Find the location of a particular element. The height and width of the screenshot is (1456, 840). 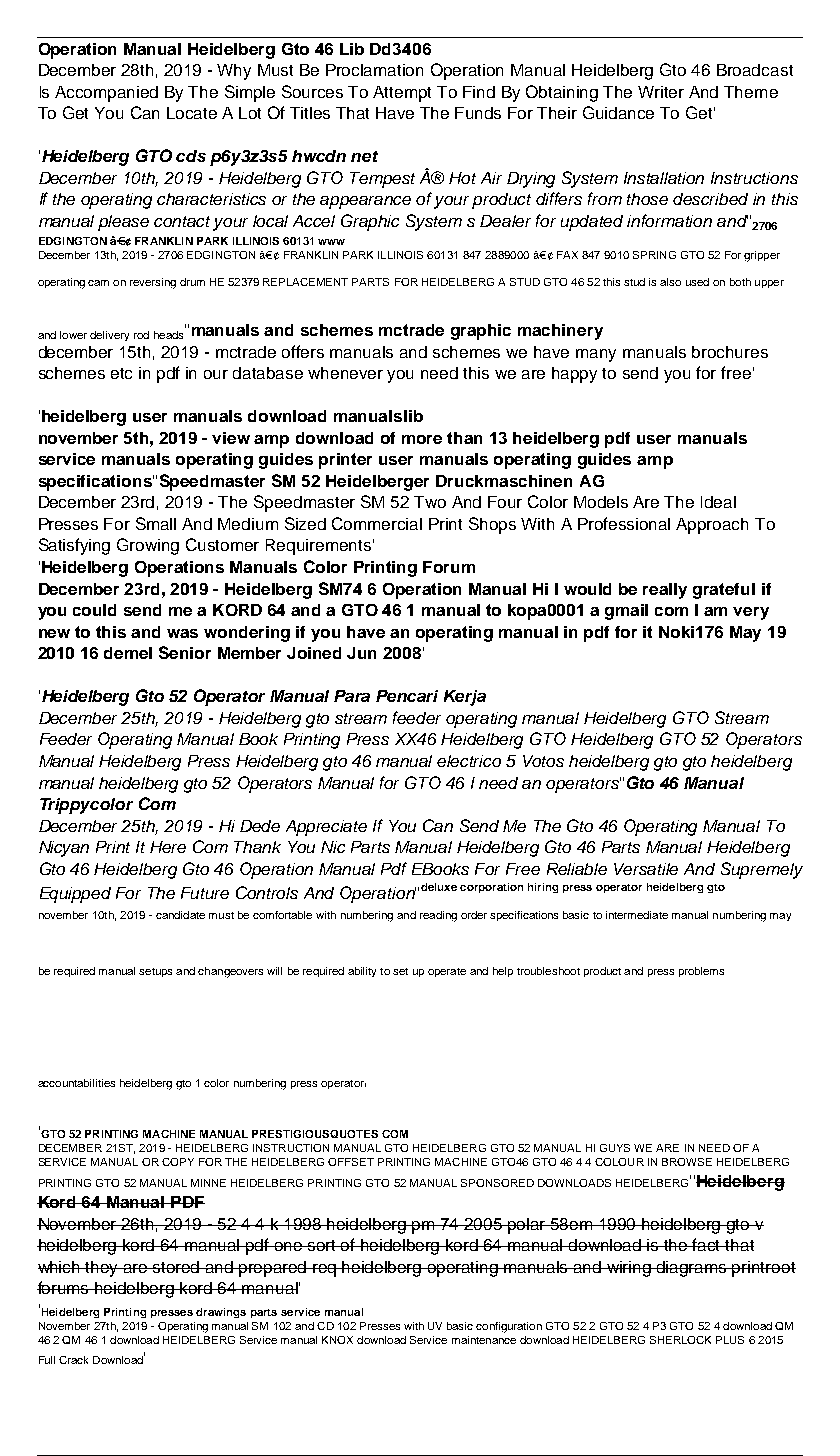

operate is located at coordinates (447, 972).
